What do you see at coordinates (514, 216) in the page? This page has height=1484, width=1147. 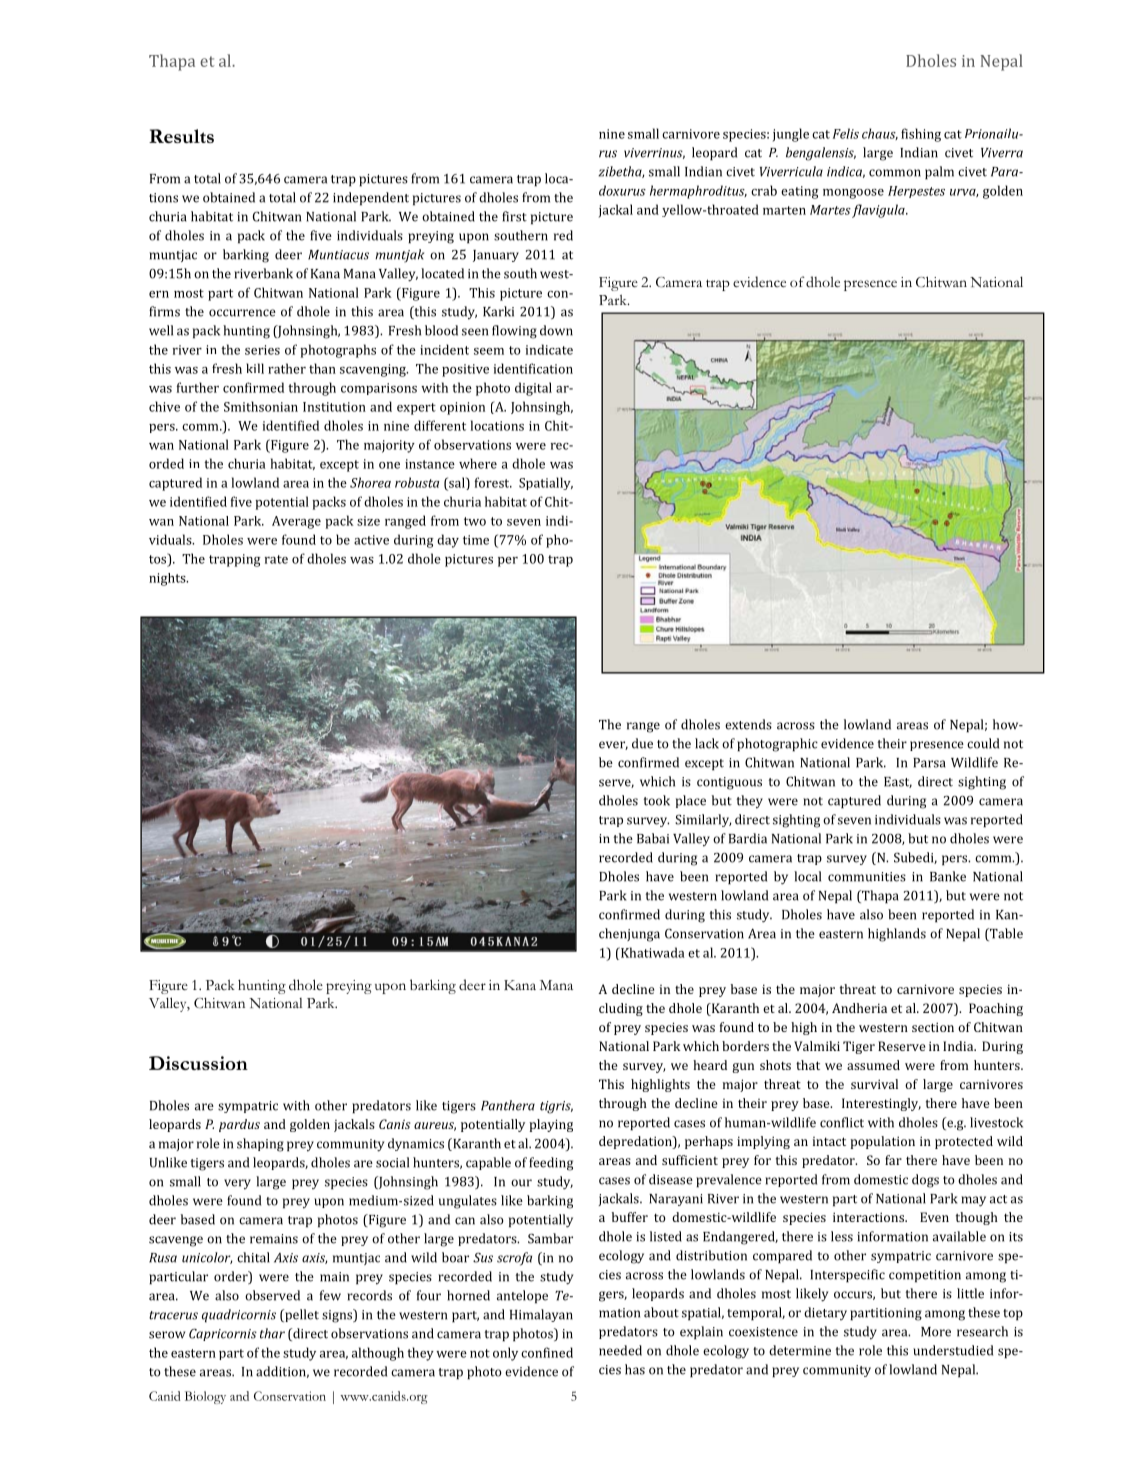 I see `first` at bounding box center [514, 216].
